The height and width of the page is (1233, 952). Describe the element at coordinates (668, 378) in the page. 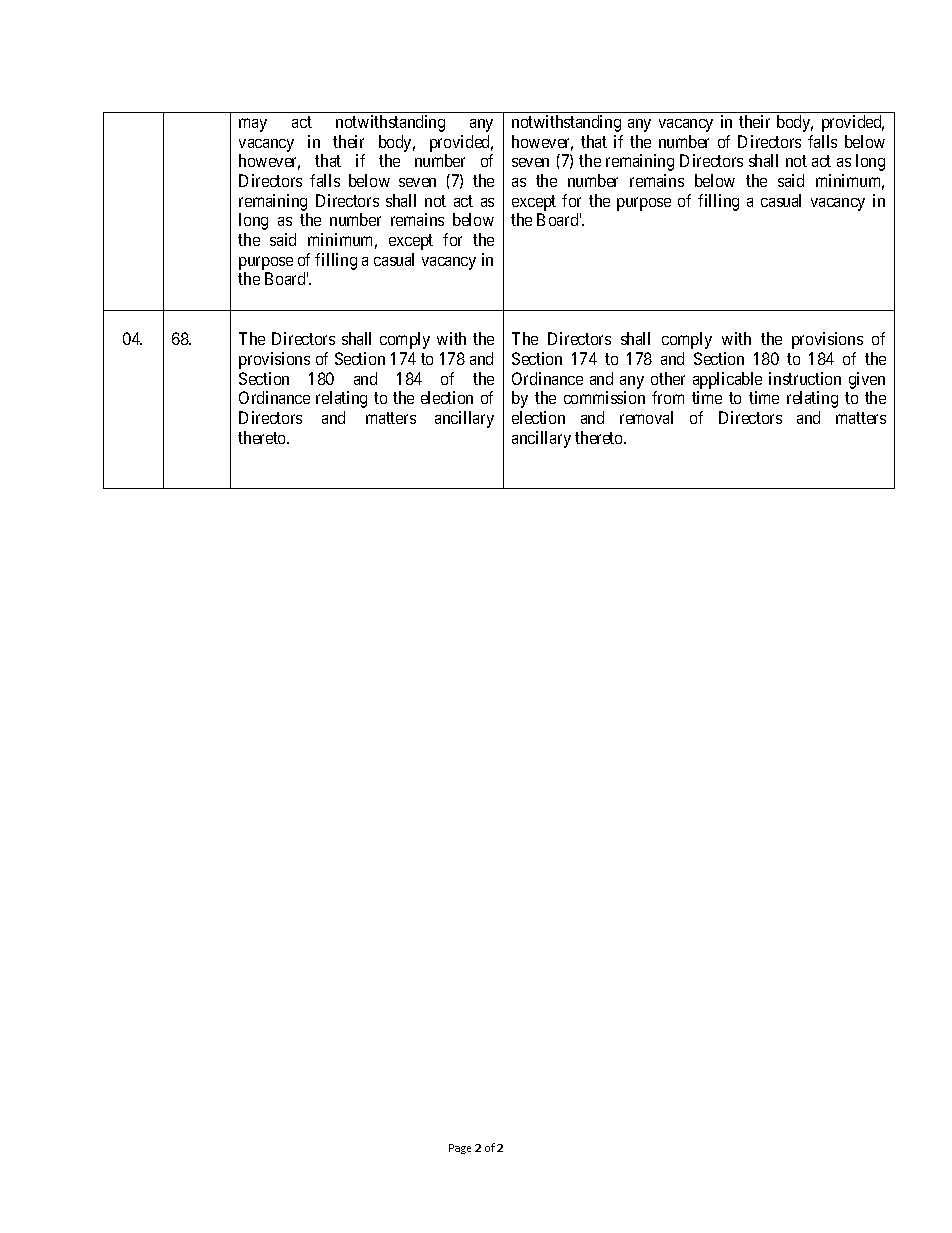

I see `other` at that location.
